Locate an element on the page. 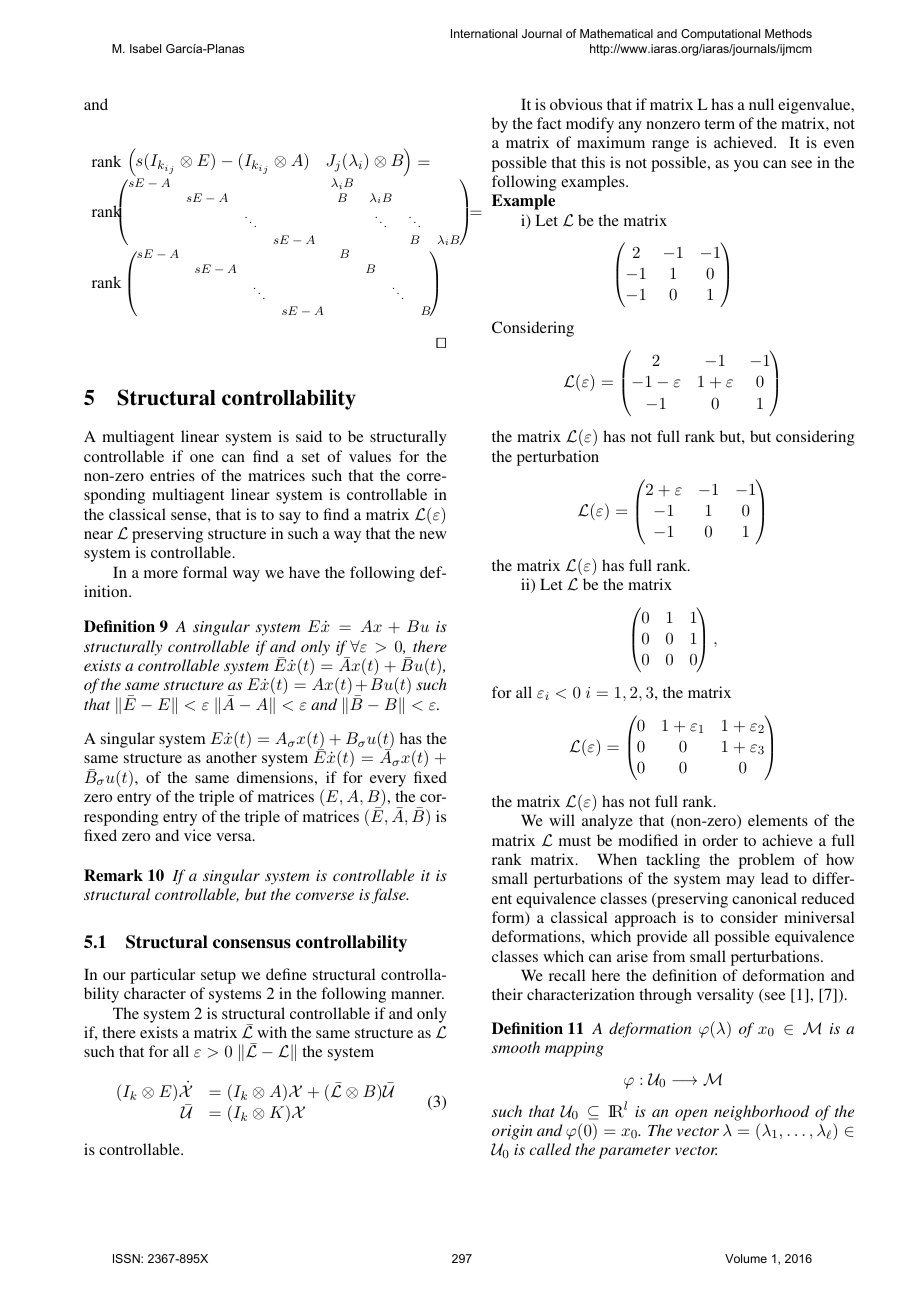 The width and height of the image is (924, 1308). one is located at coordinates (202, 458).
